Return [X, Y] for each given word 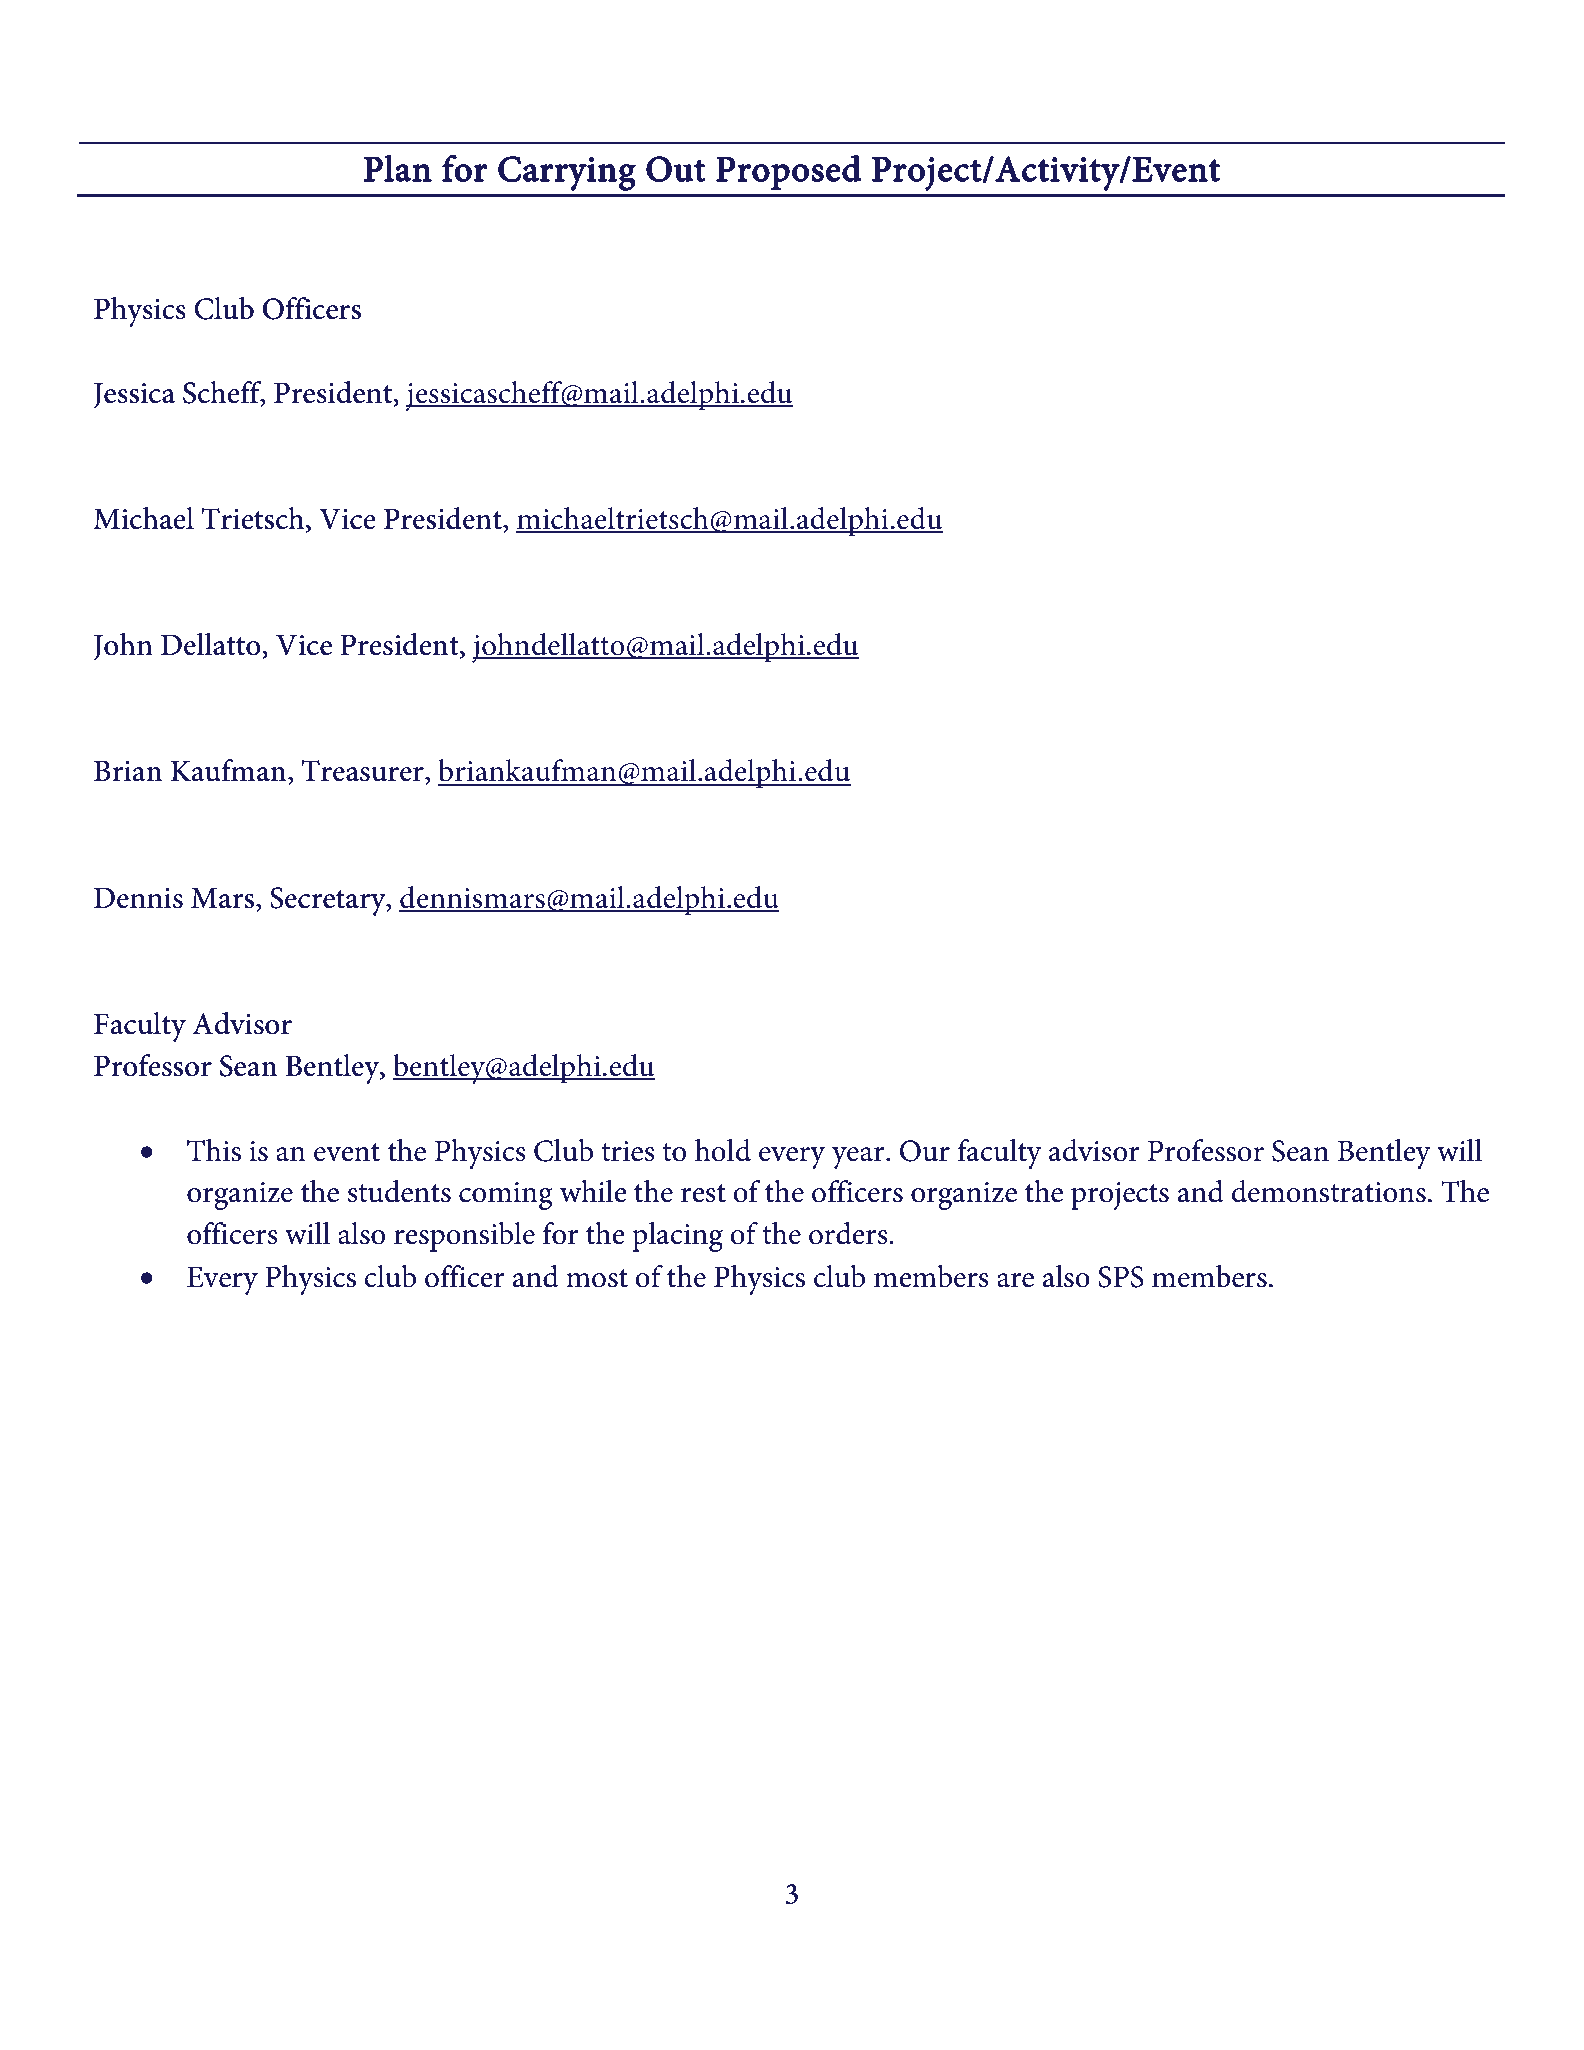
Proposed [788, 172]
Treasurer [364, 772]
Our [925, 1151]
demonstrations [1328, 1191]
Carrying [567, 173]
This [214, 1150]
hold [723, 1150]
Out [676, 169]
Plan [398, 168]
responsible [464, 1237]
